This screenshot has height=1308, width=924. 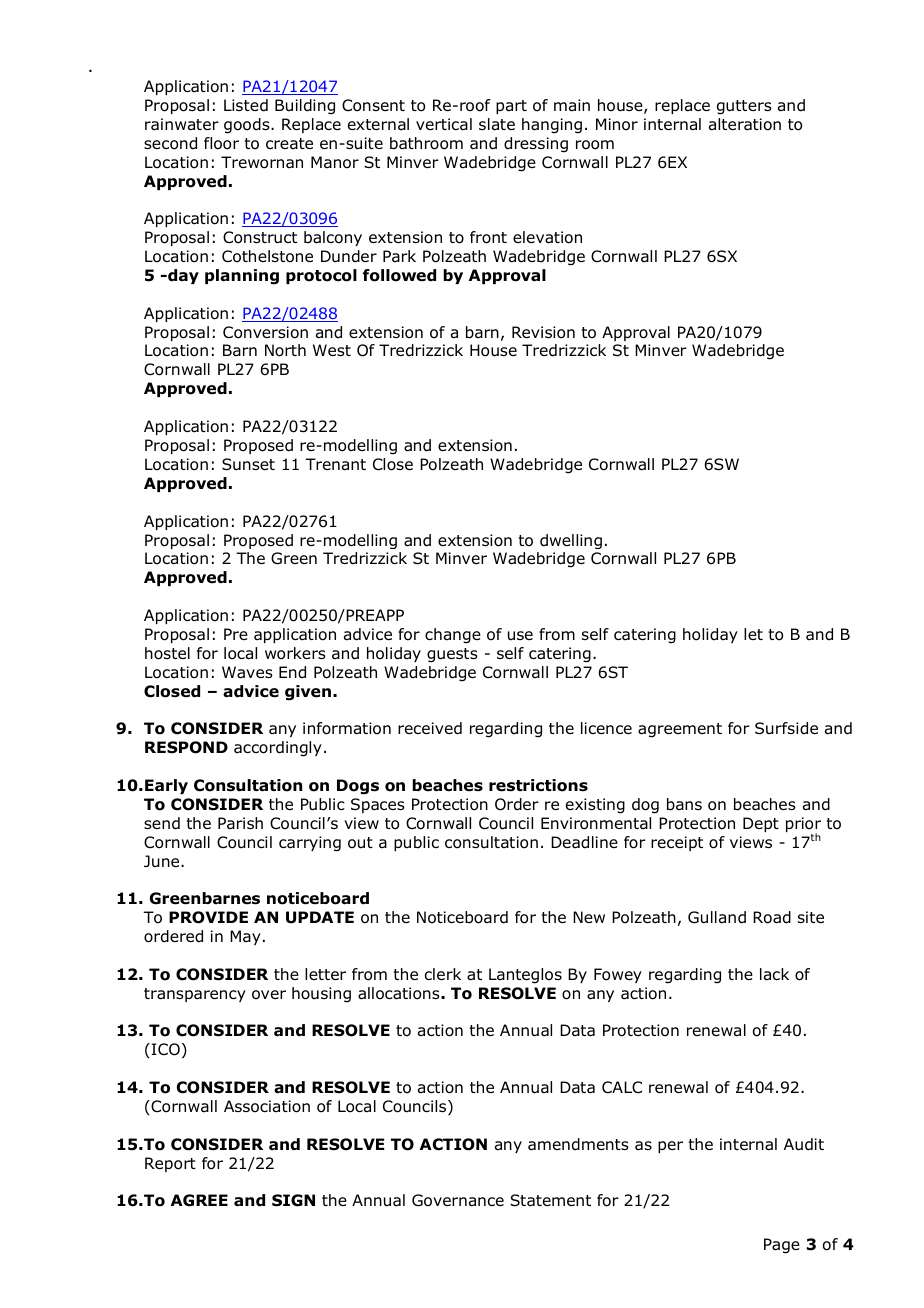 What do you see at coordinates (606, 728) in the screenshot?
I see `licence` at bounding box center [606, 728].
